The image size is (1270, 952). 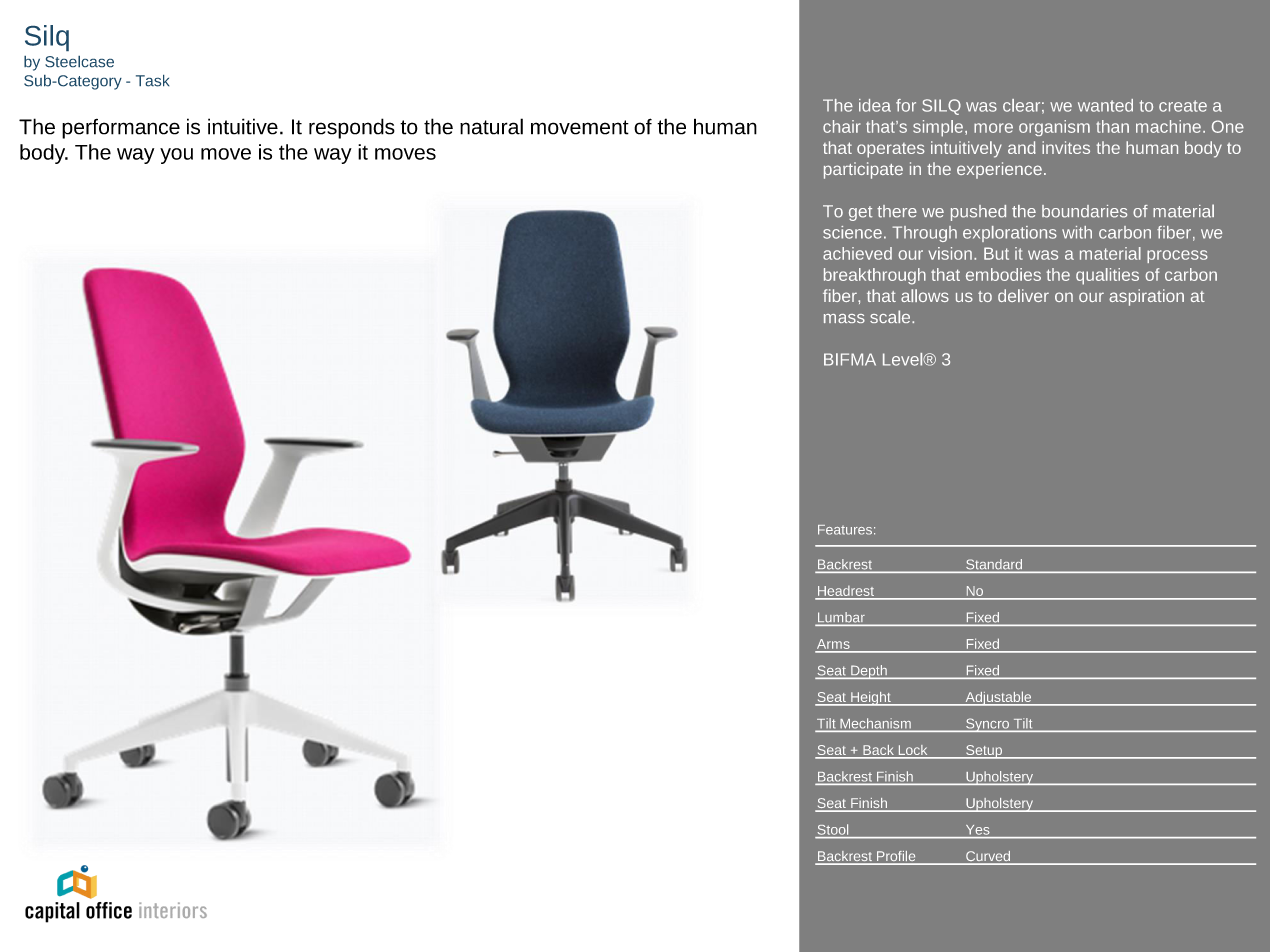 I want to click on mass, so click(x=844, y=318).
